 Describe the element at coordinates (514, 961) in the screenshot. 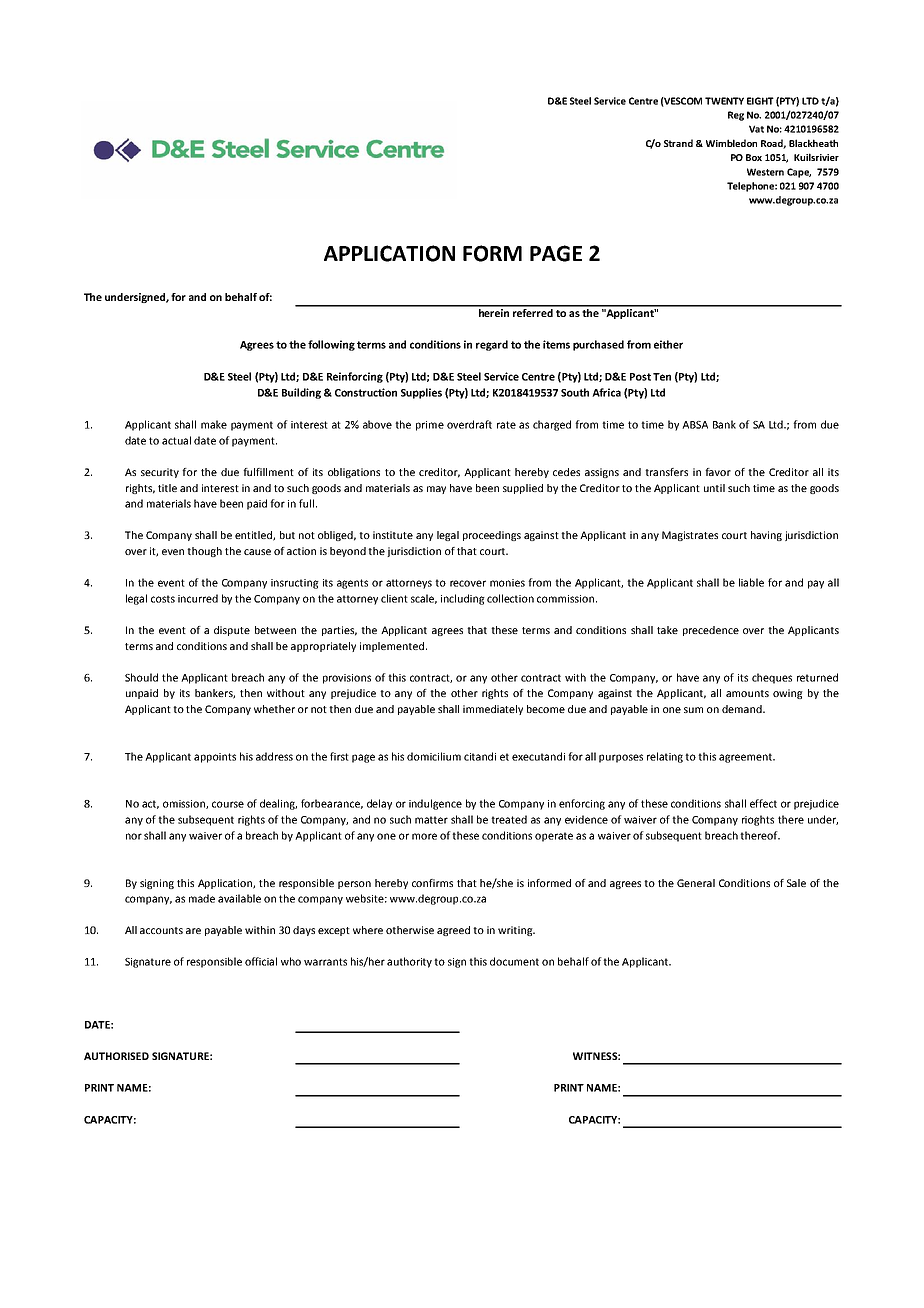

I see `document` at that location.
